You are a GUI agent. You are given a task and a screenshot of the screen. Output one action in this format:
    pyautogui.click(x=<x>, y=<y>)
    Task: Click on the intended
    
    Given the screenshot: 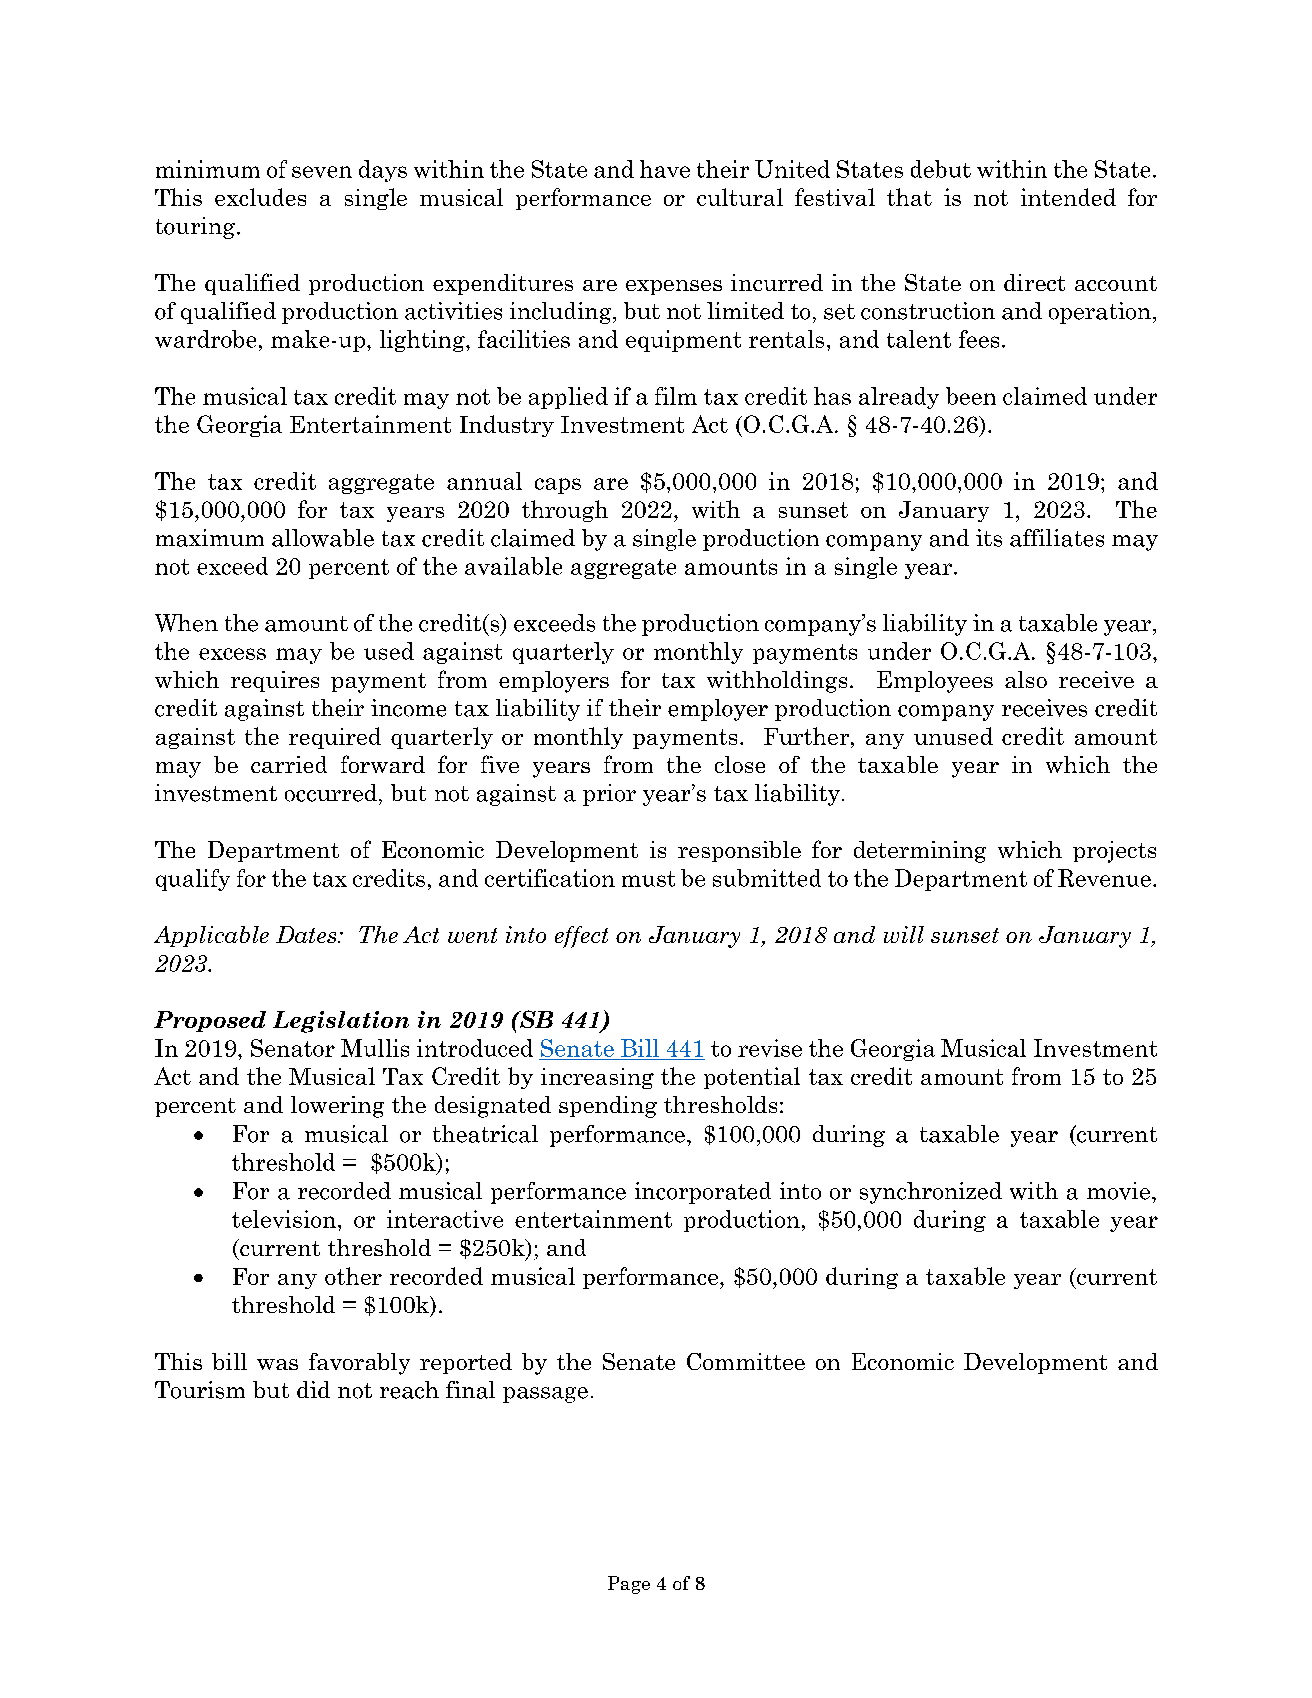 What is the action you would take?
    pyautogui.click(x=1068, y=197)
